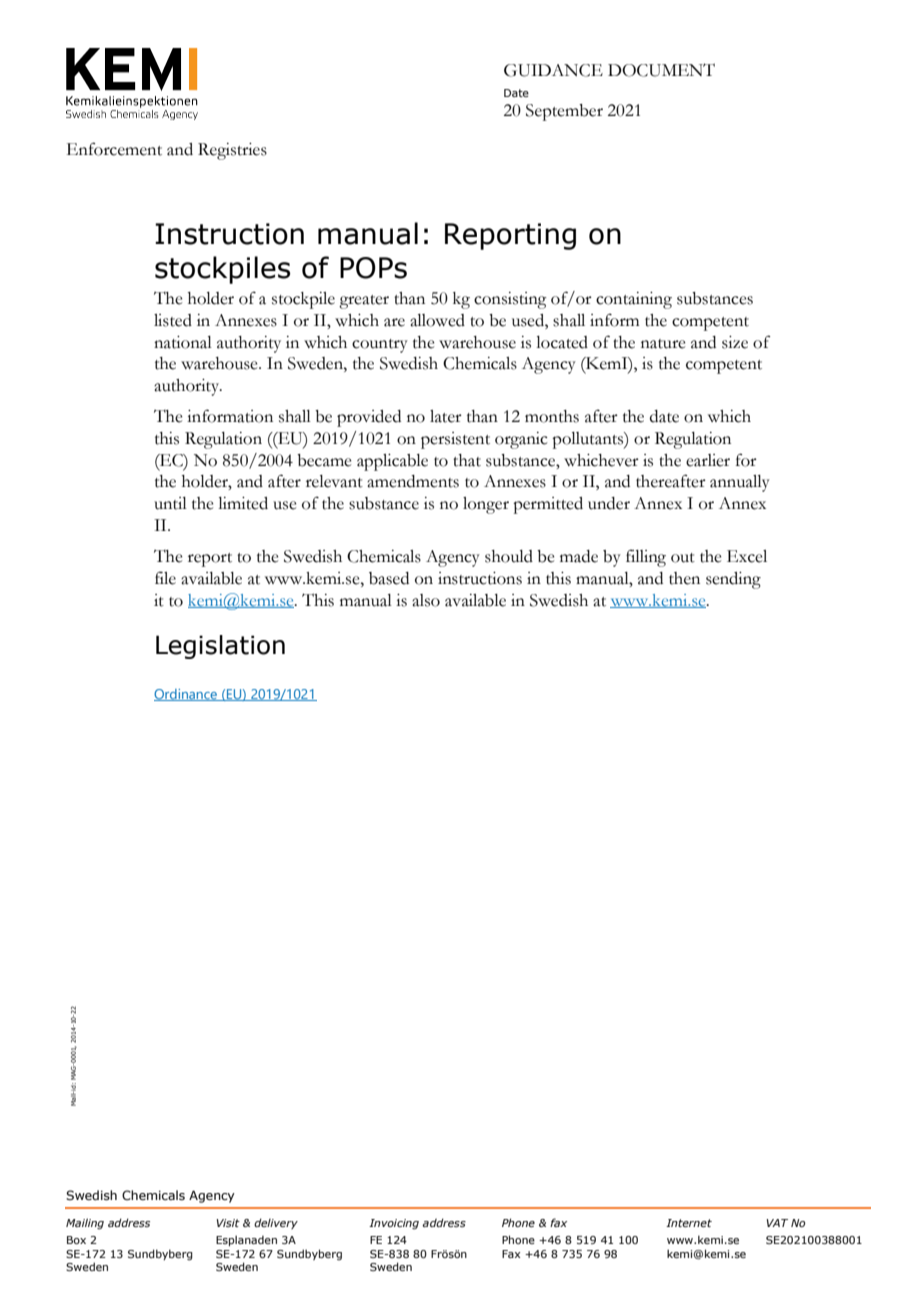 This screenshot has width=924, height=1308. Describe the element at coordinates (661, 70) in the screenshot. I see `DOCUMENT` at that location.
